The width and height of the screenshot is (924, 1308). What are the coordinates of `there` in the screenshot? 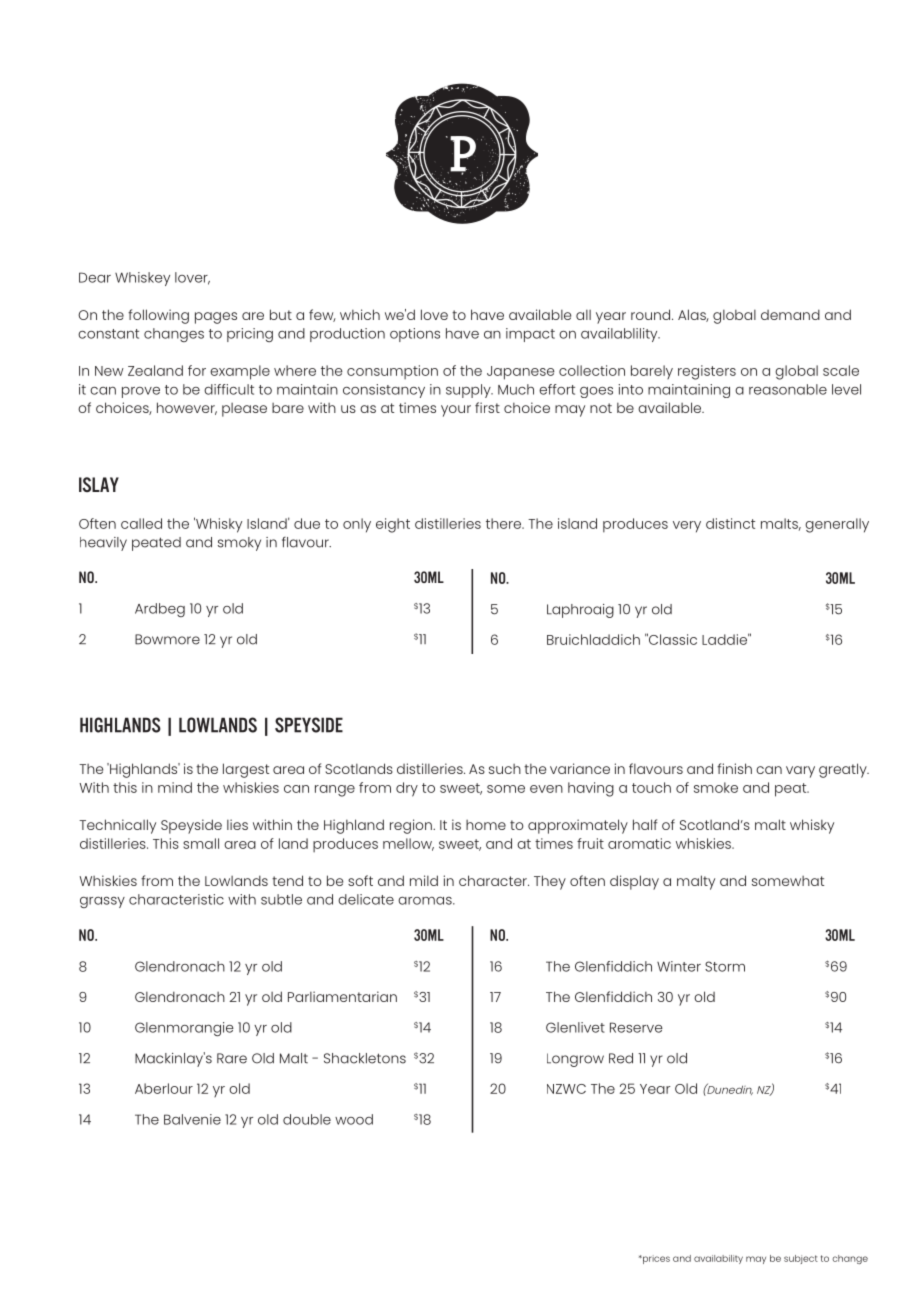 It's located at (505, 523).
